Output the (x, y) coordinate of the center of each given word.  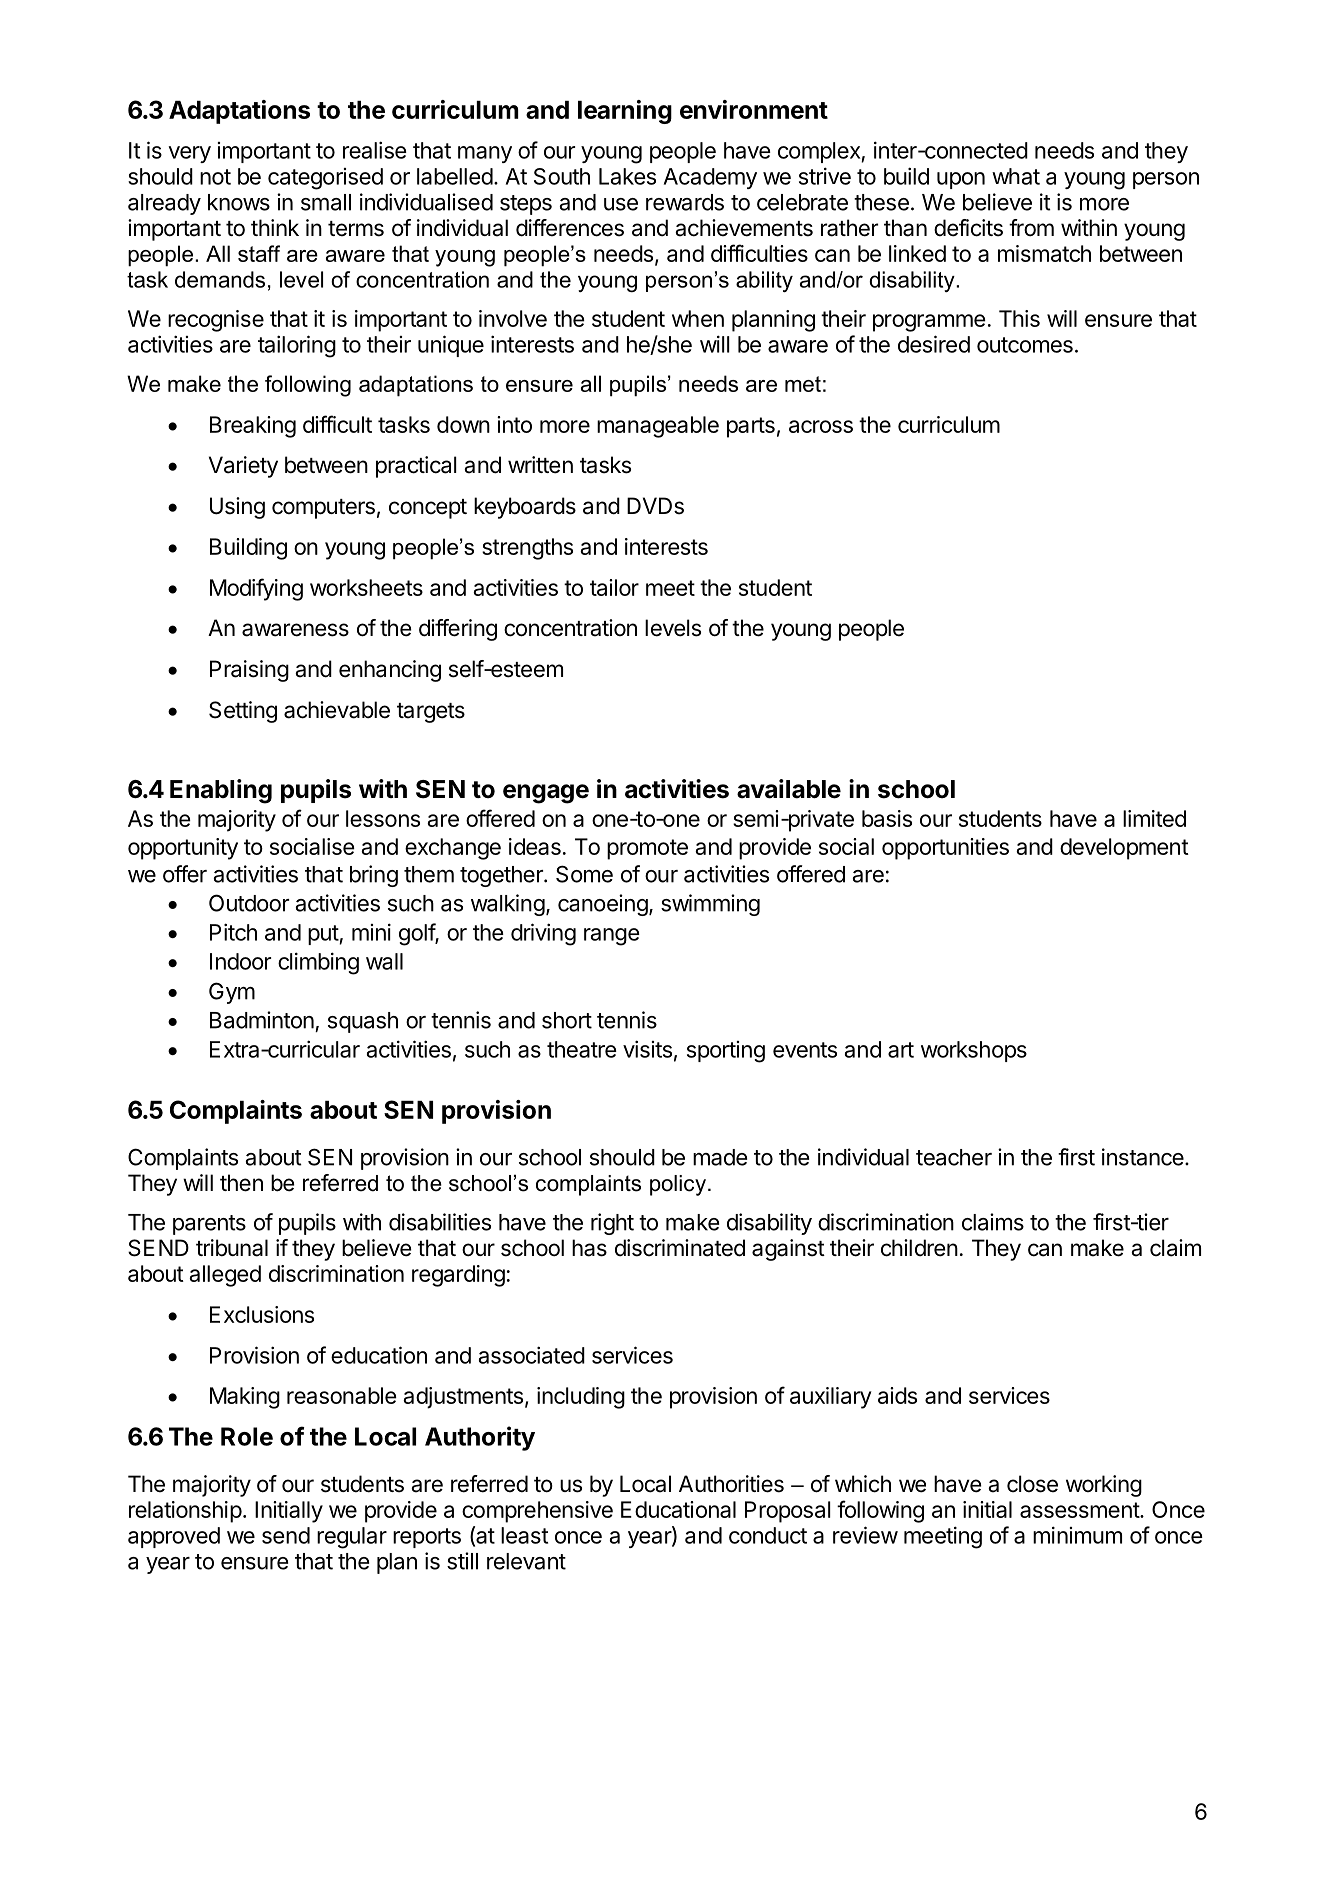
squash (363, 1022)
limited (1154, 818)
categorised (325, 179)
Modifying (256, 589)
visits (647, 1049)
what (1016, 176)
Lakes (627, 176)
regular (352, 1538)
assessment (1080, 1510)
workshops (974, 1051)
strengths (527, 549)
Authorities (731, 1484)
